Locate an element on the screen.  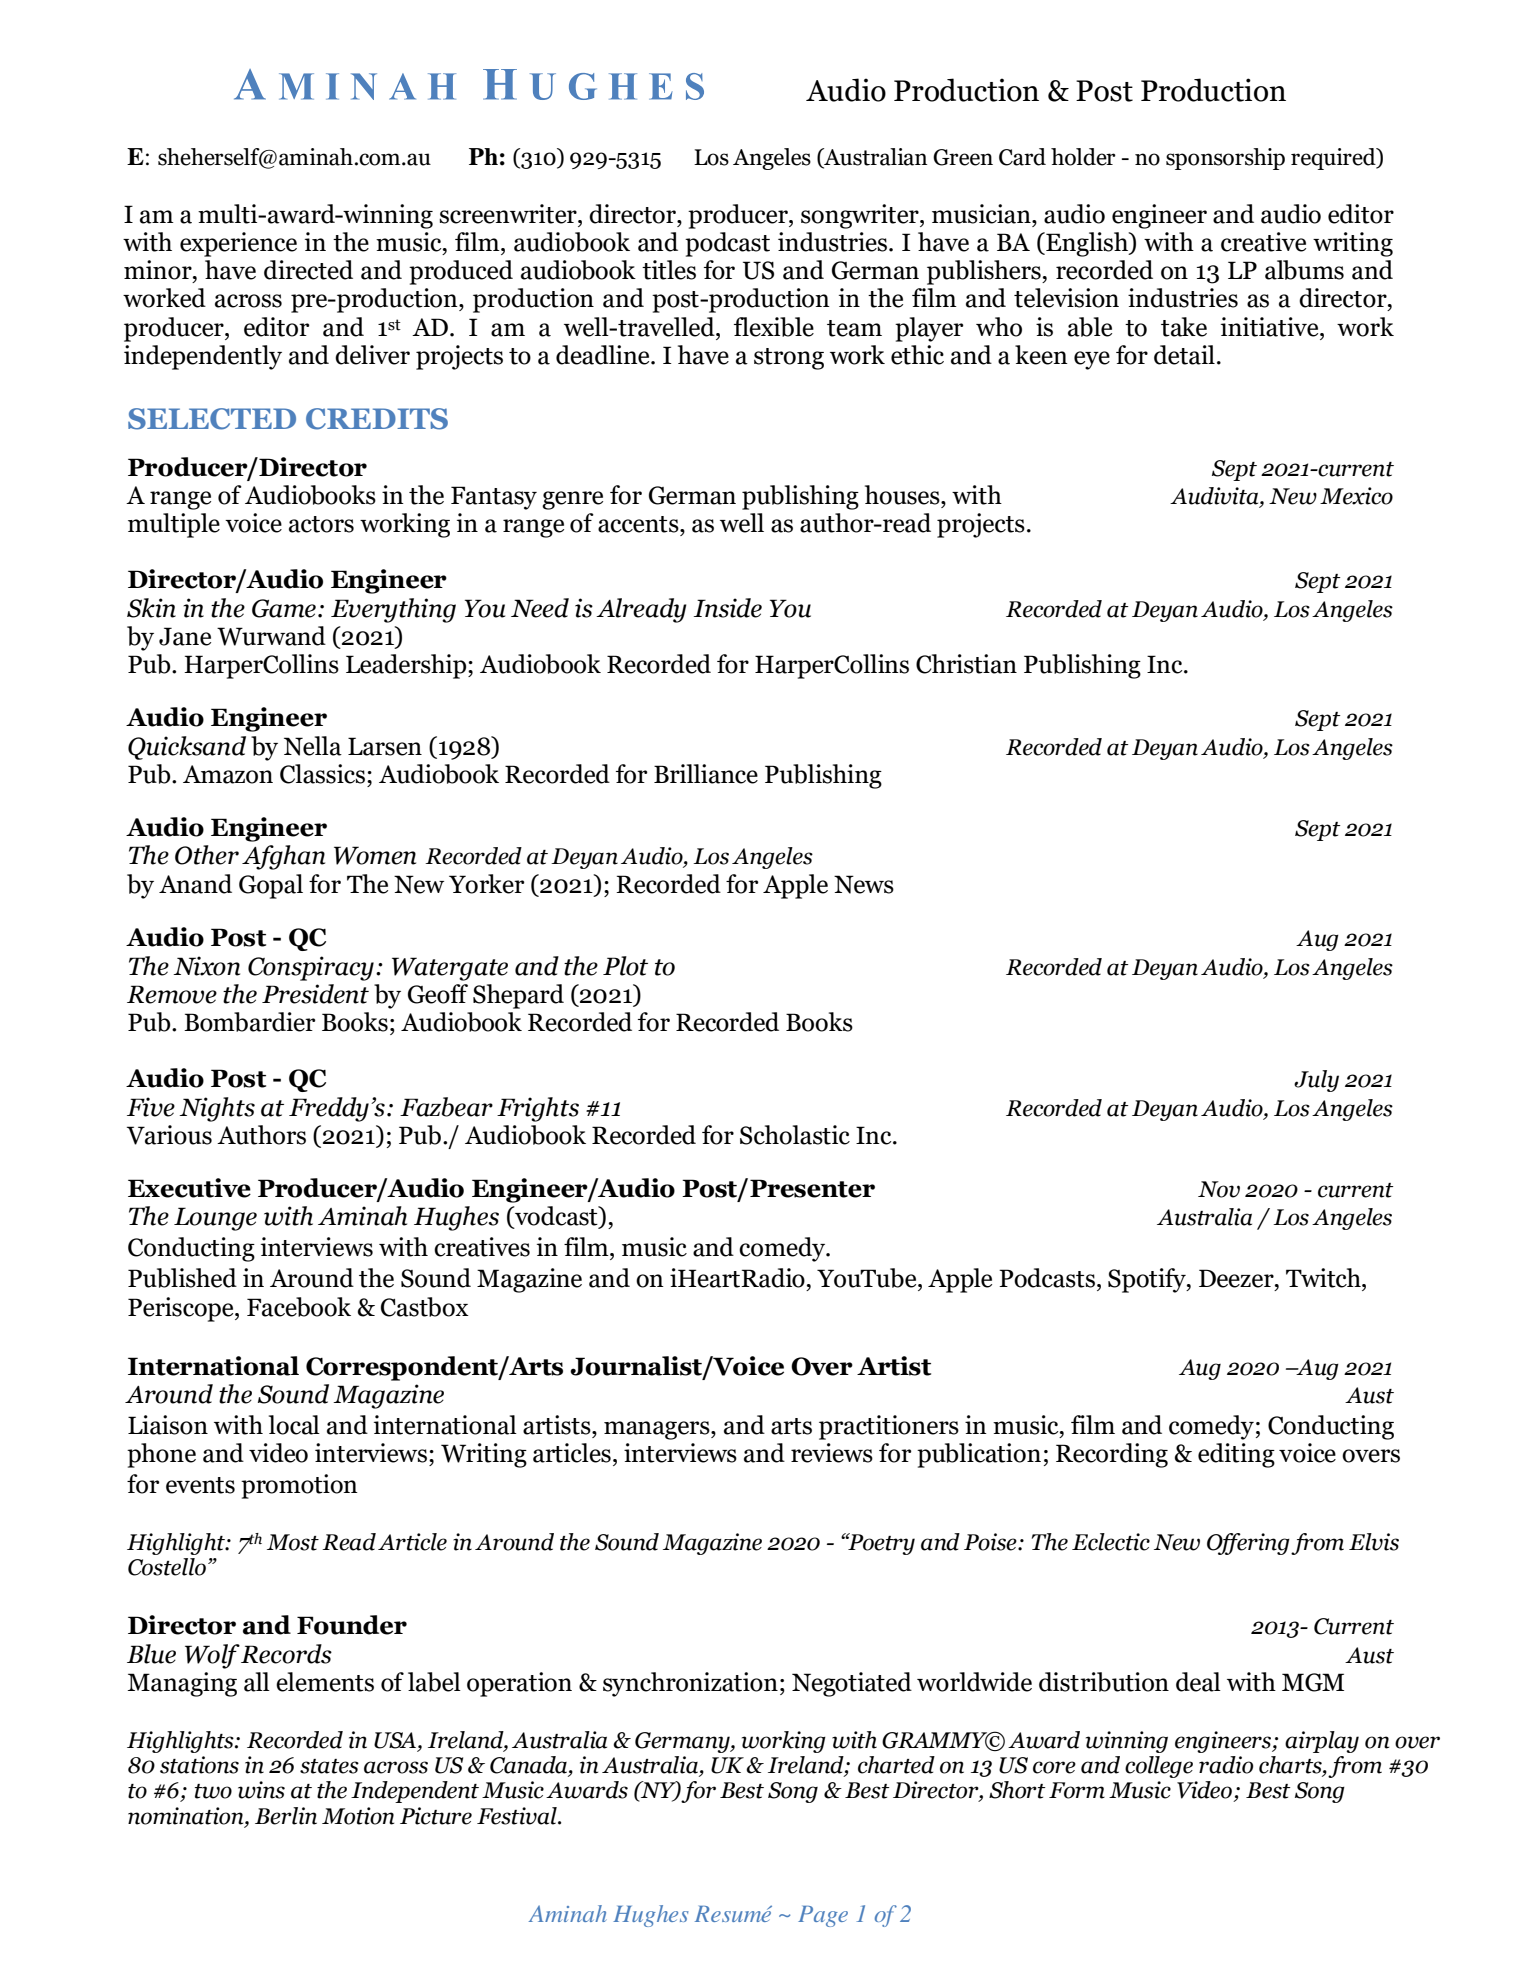
titles is located at coordinates (669, 270).
